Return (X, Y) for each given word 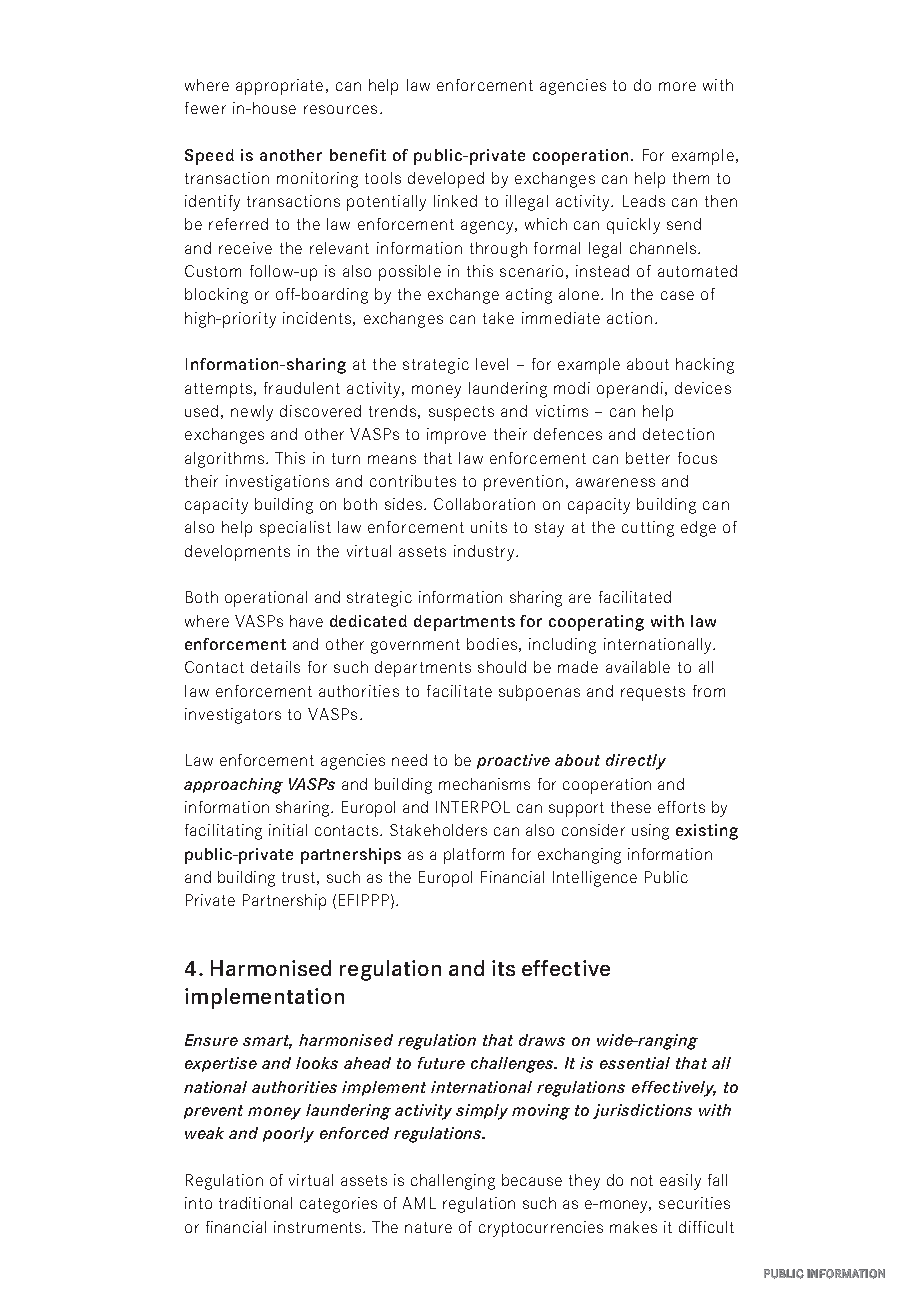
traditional (255, 1203)
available (638, 667)
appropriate (279, 87)
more (677, 86)
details (275, 667)
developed (446, 180)
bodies (492, 644)
